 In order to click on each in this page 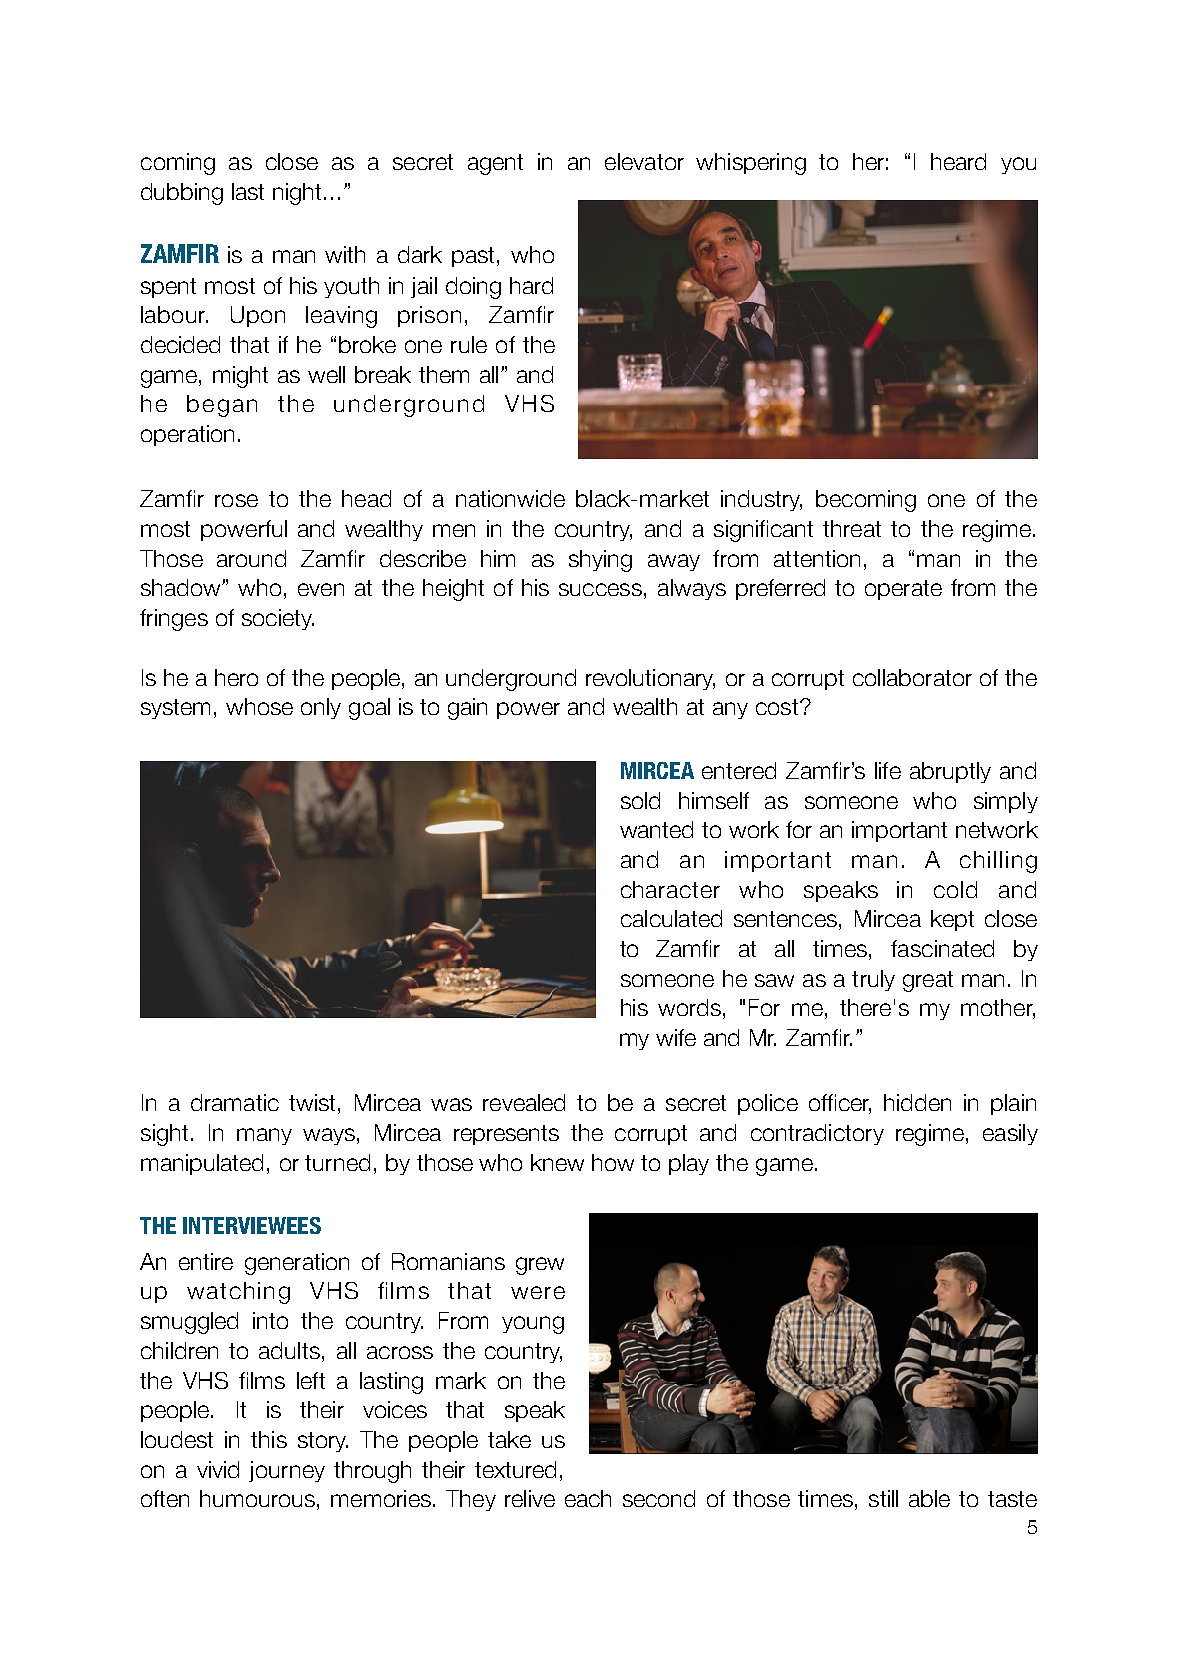, I will do `click(588, 1498)`.
